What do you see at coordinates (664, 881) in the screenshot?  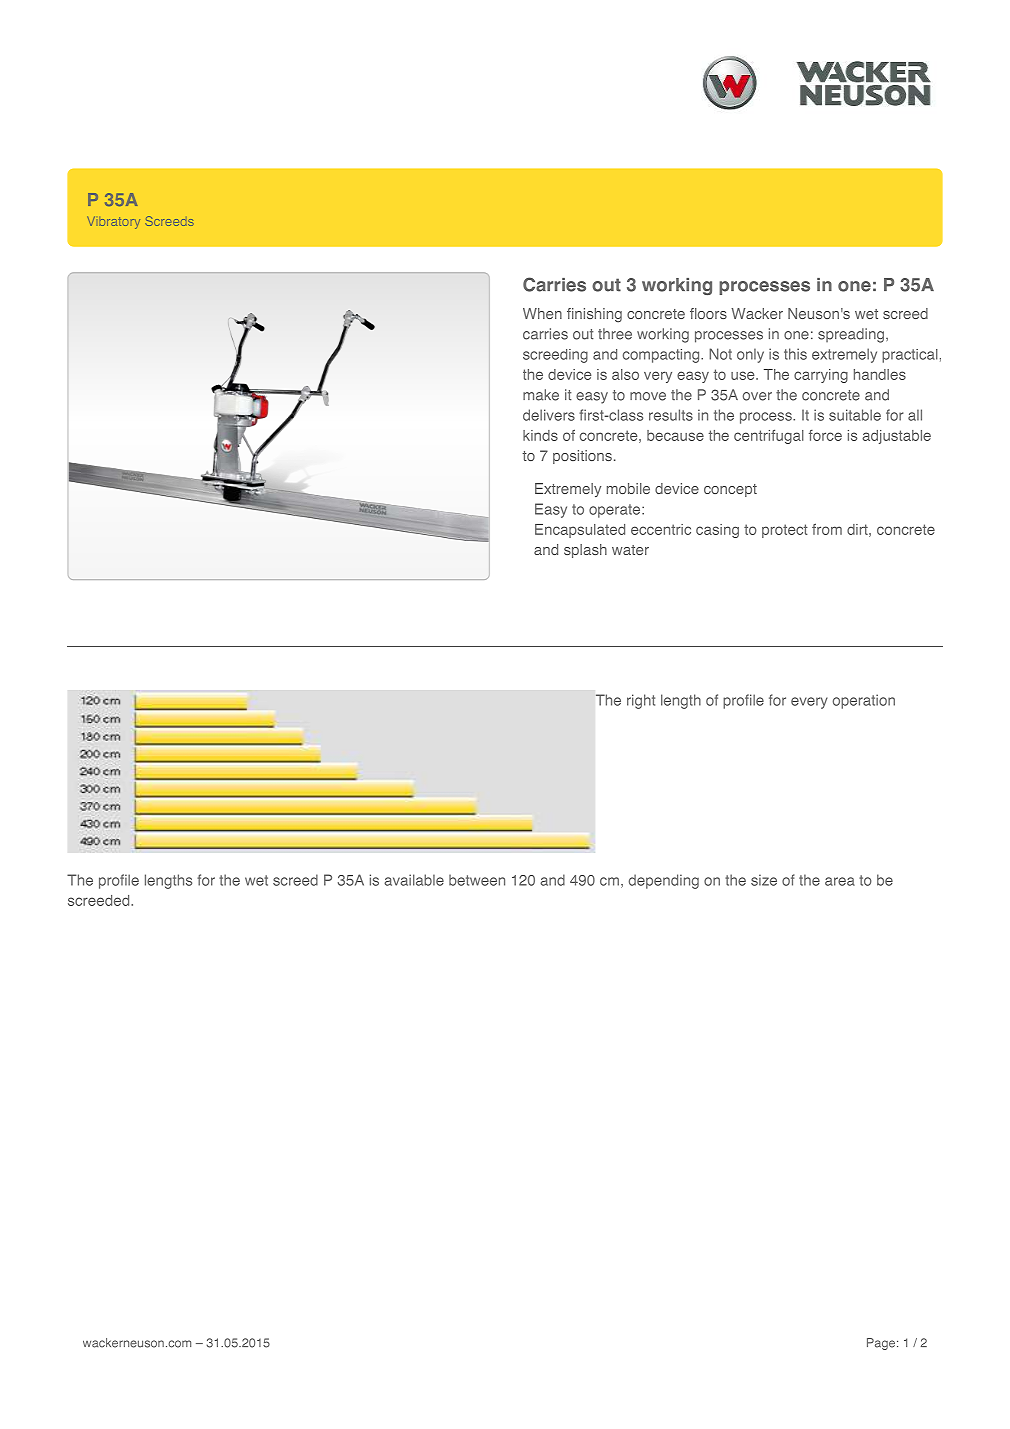 I see `depending` at bounding box center [664, 881].
